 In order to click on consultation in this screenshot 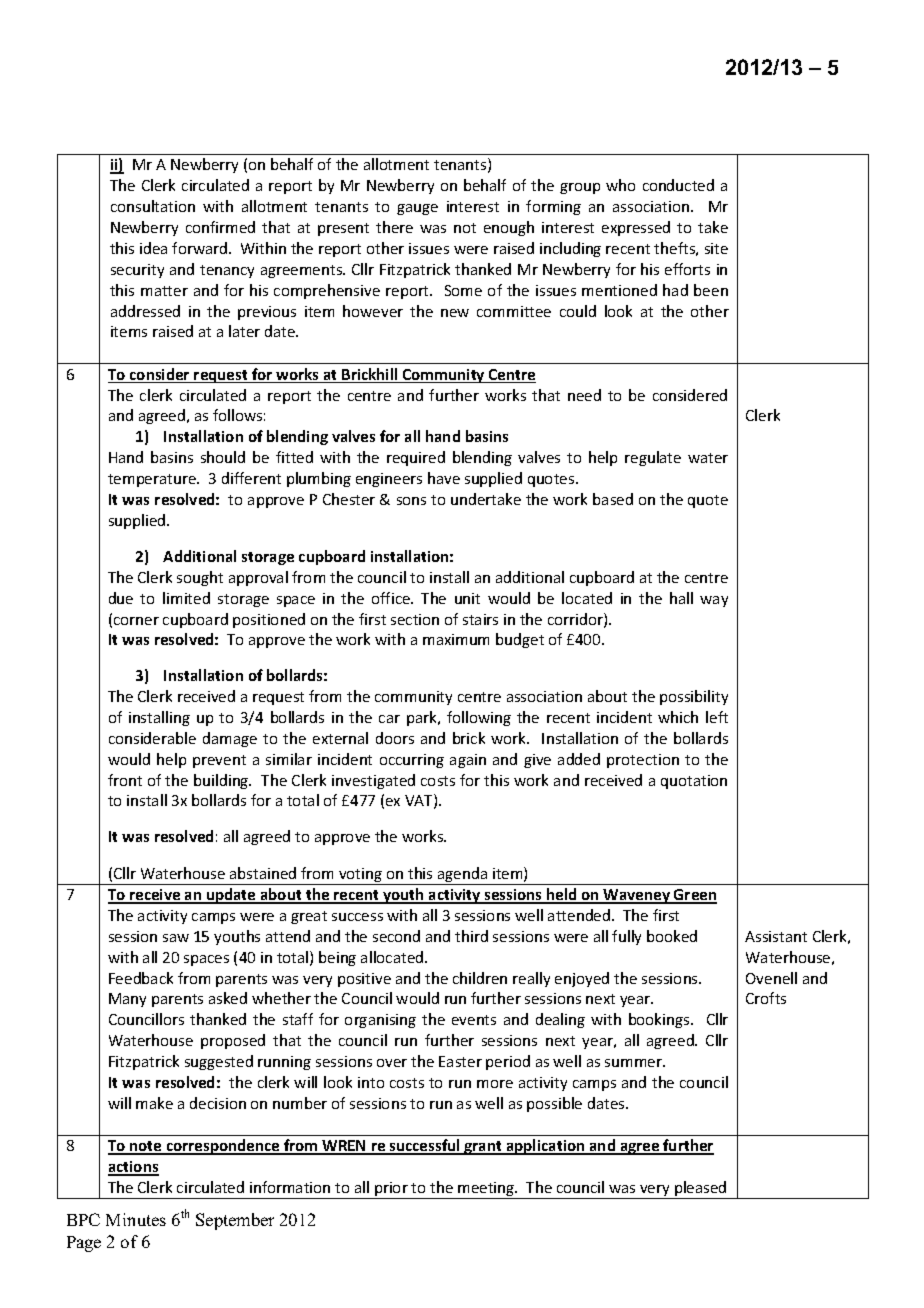, I will do `click(153, 206)`.
